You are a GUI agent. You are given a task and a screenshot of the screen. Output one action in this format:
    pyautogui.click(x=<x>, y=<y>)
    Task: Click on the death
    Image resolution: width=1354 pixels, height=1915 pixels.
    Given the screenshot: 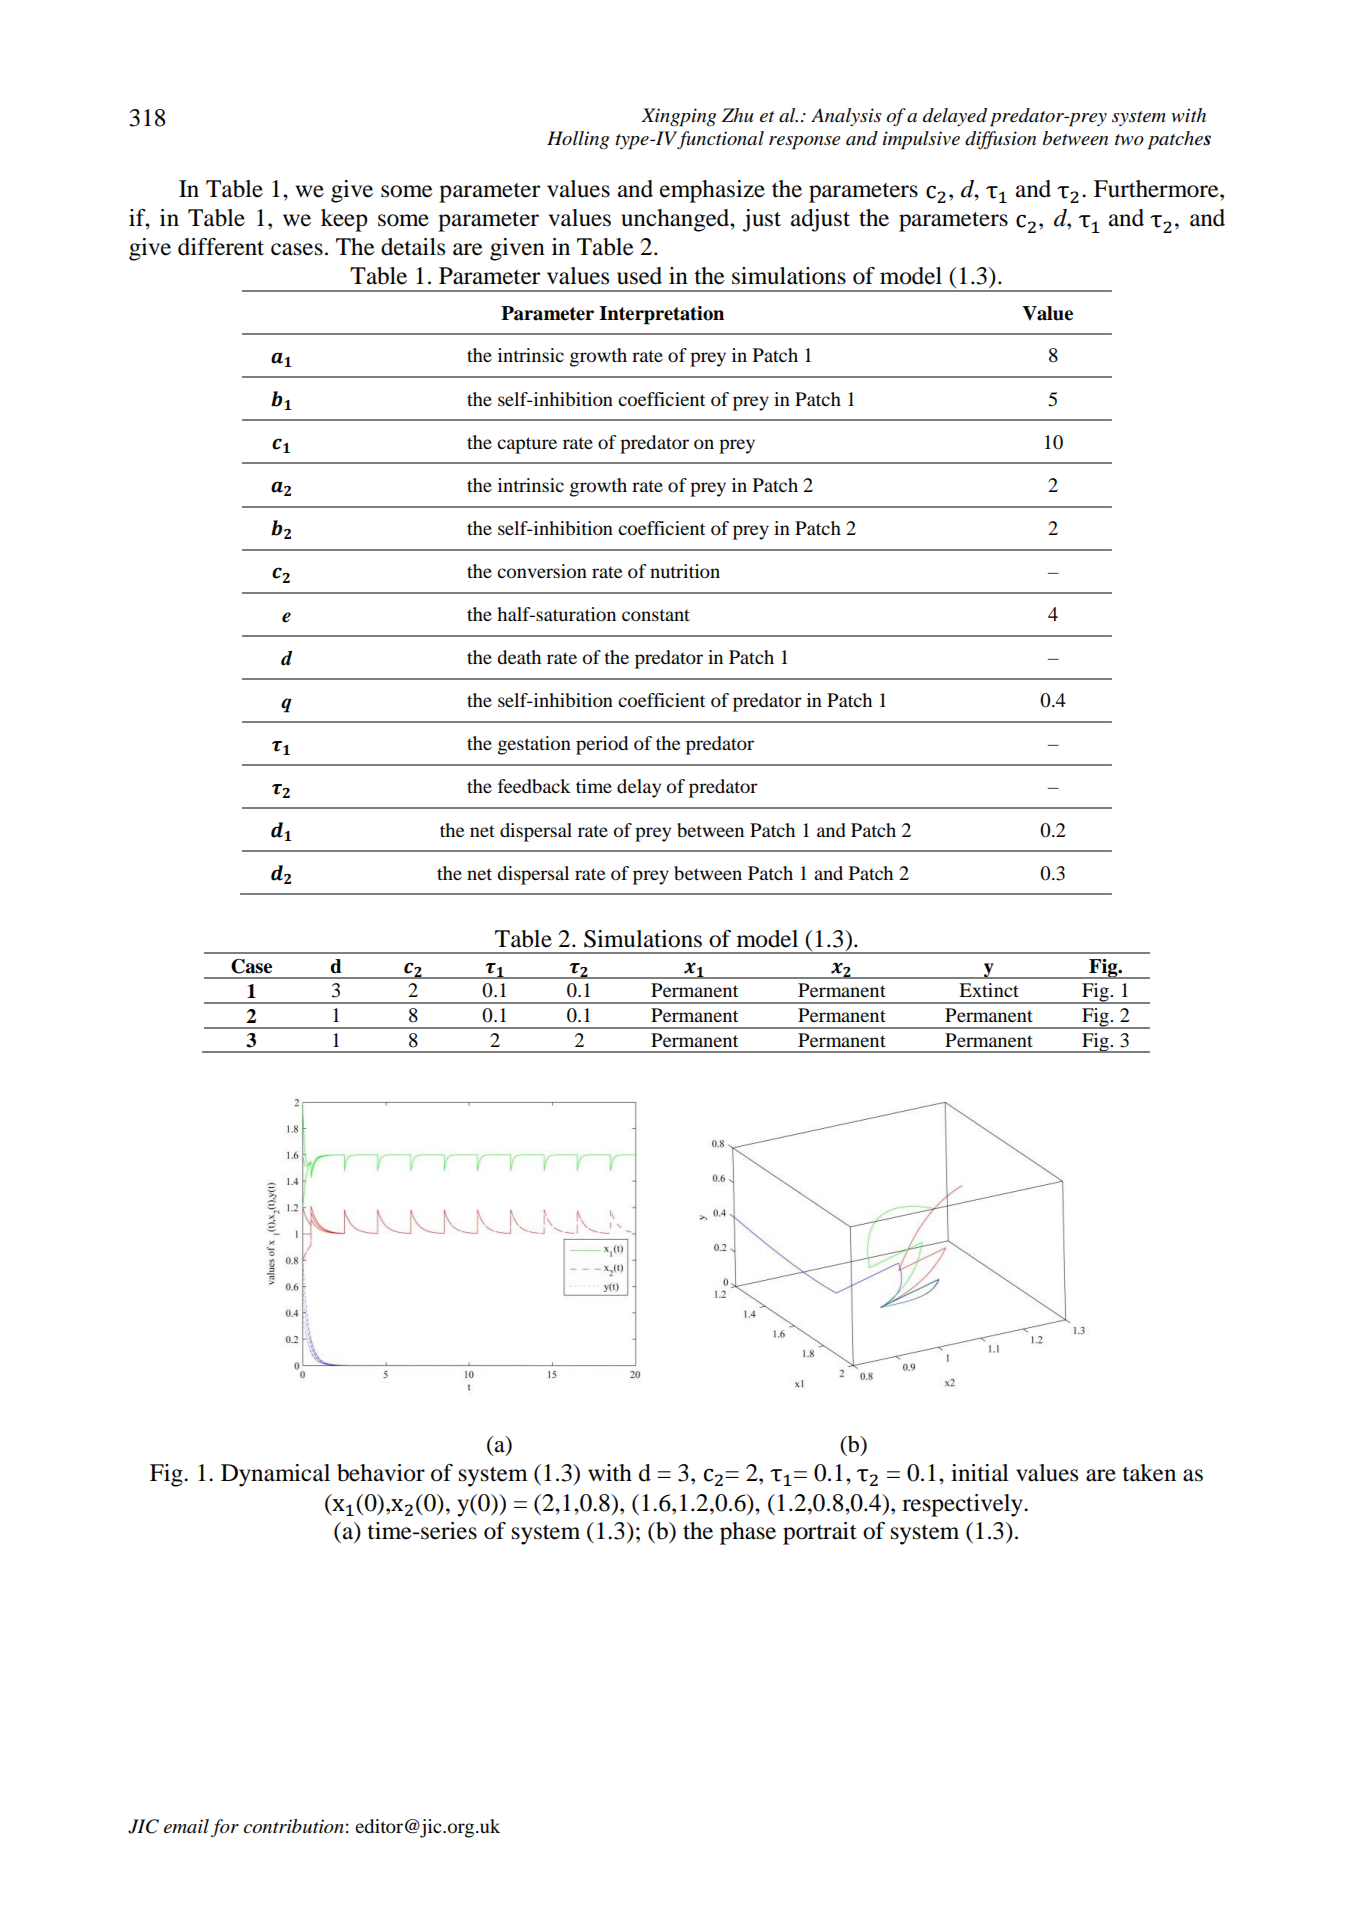 What is the action you would take?
    pyautogui.click(x=519, y=657)
